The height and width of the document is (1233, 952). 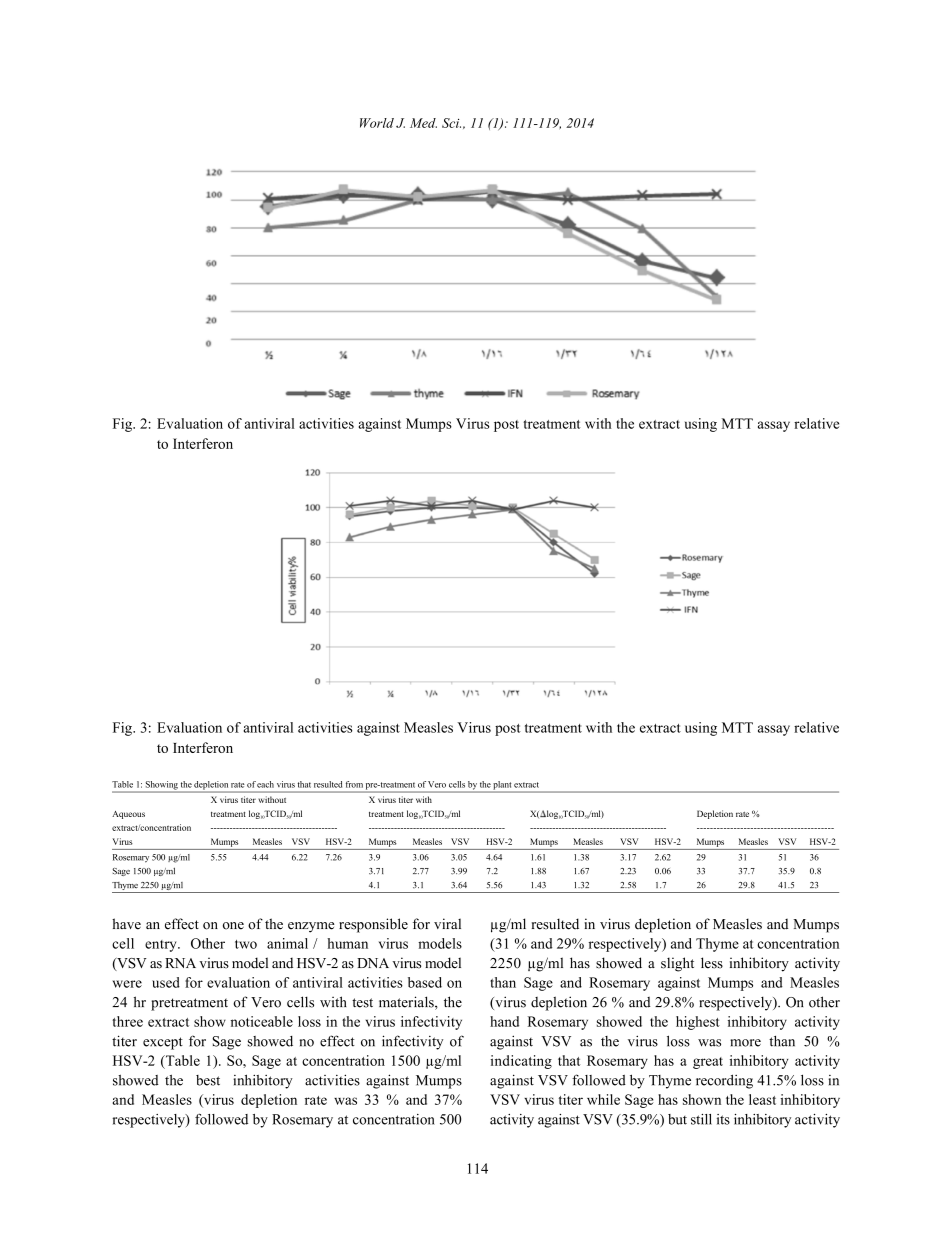 I want to click on Aqueous, so click(x=128, y=815).
